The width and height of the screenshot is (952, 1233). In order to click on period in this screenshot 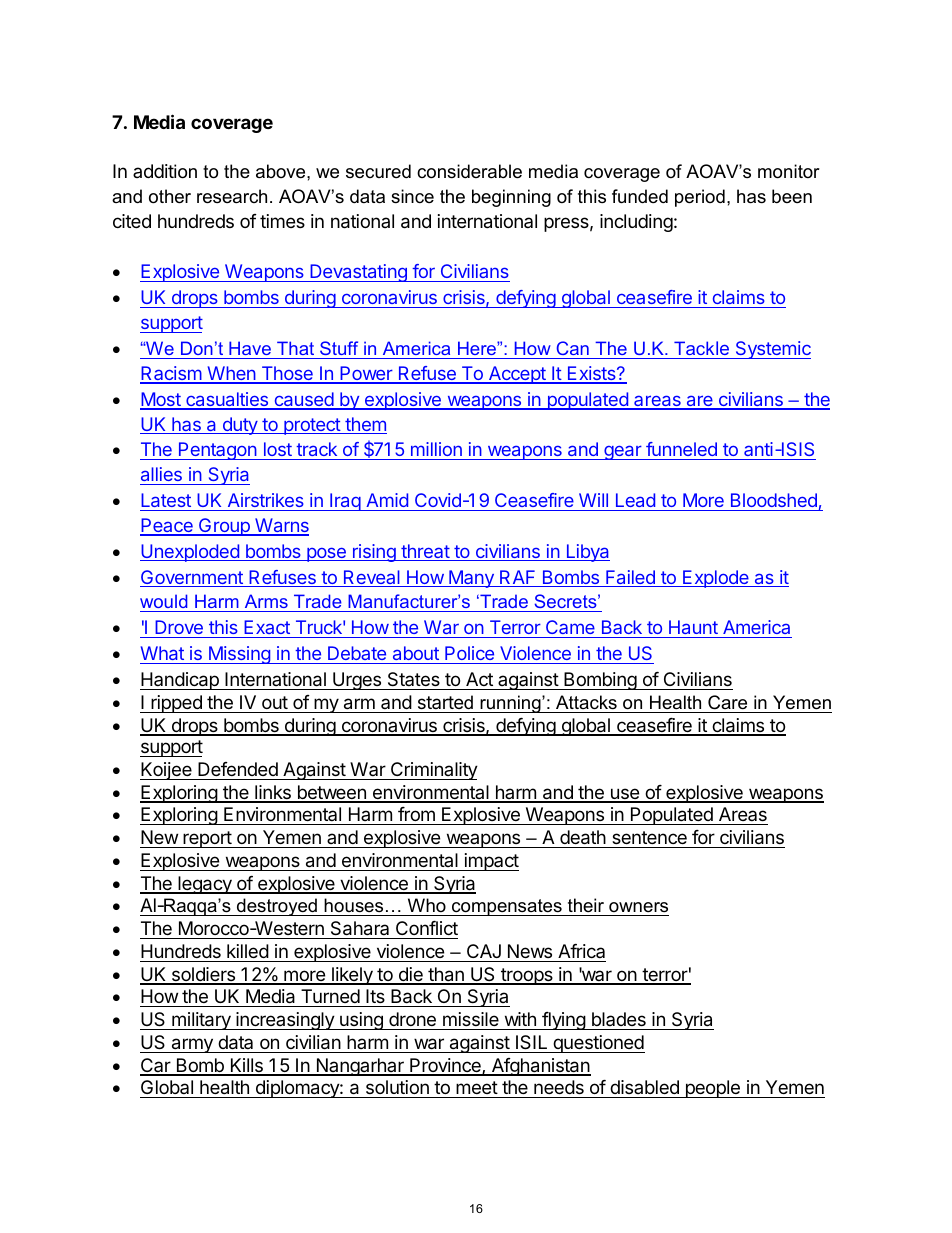, I will do `click(700, 198)`.
